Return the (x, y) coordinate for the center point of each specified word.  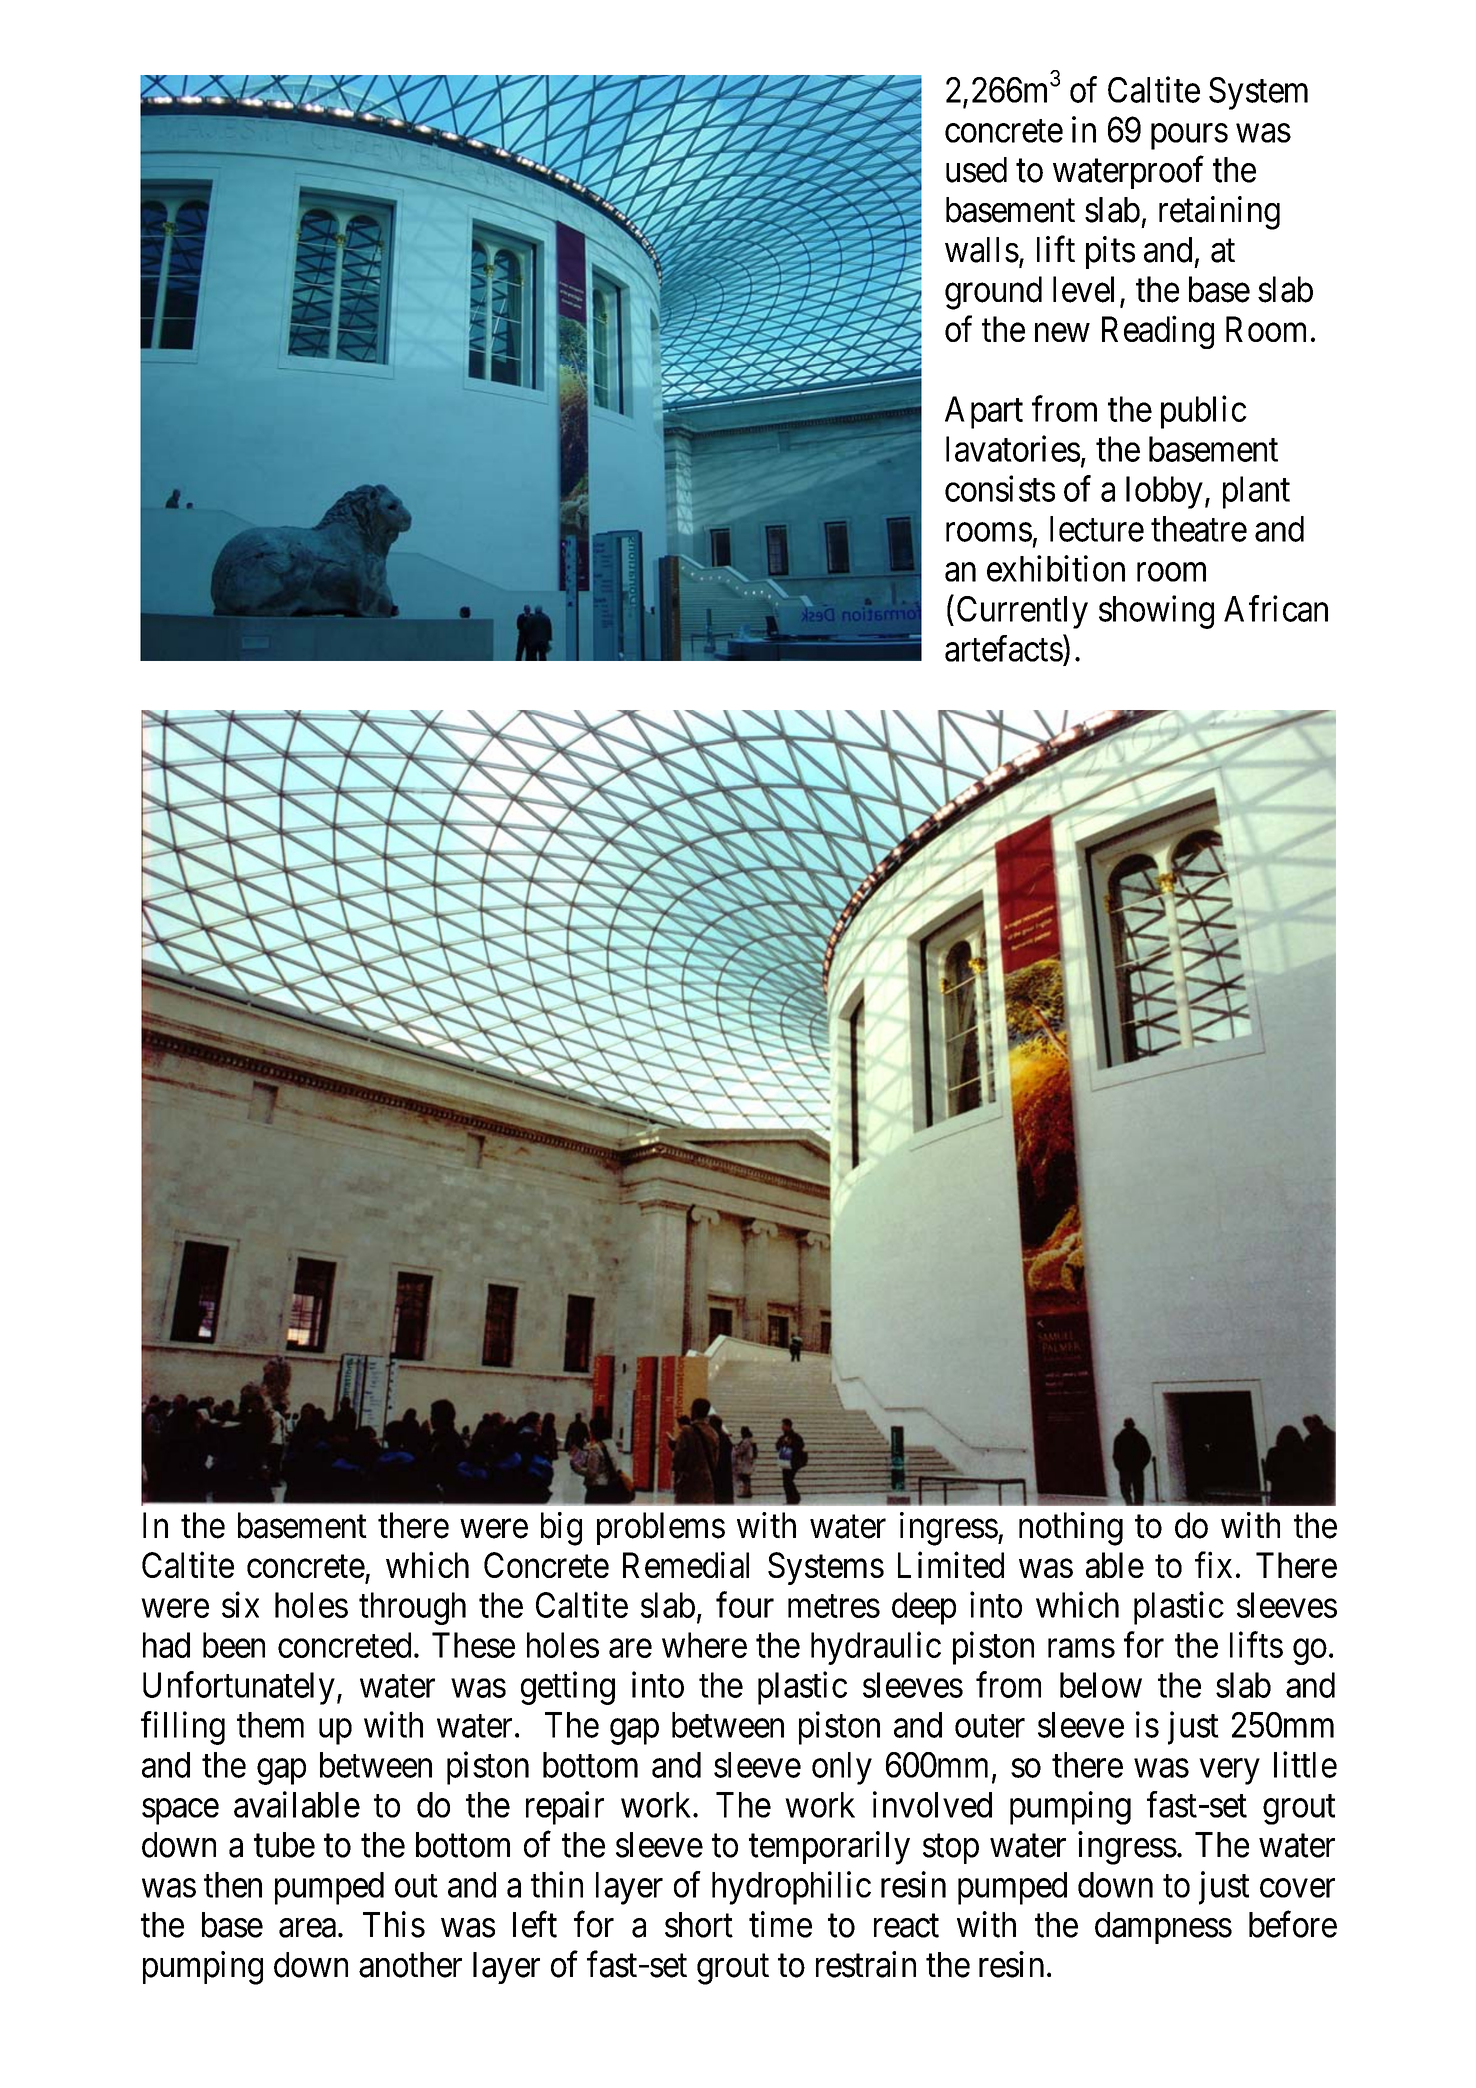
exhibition (1056, 568)
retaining (1219, 213)
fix (1213, 1565)
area (307, 1928)
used (976, 170)
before (1293, 1924)
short (699, 1925)
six (240, 1604)
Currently (1022, 612)
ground (993, 293)
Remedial (686, 1565)
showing (1156, 612)
